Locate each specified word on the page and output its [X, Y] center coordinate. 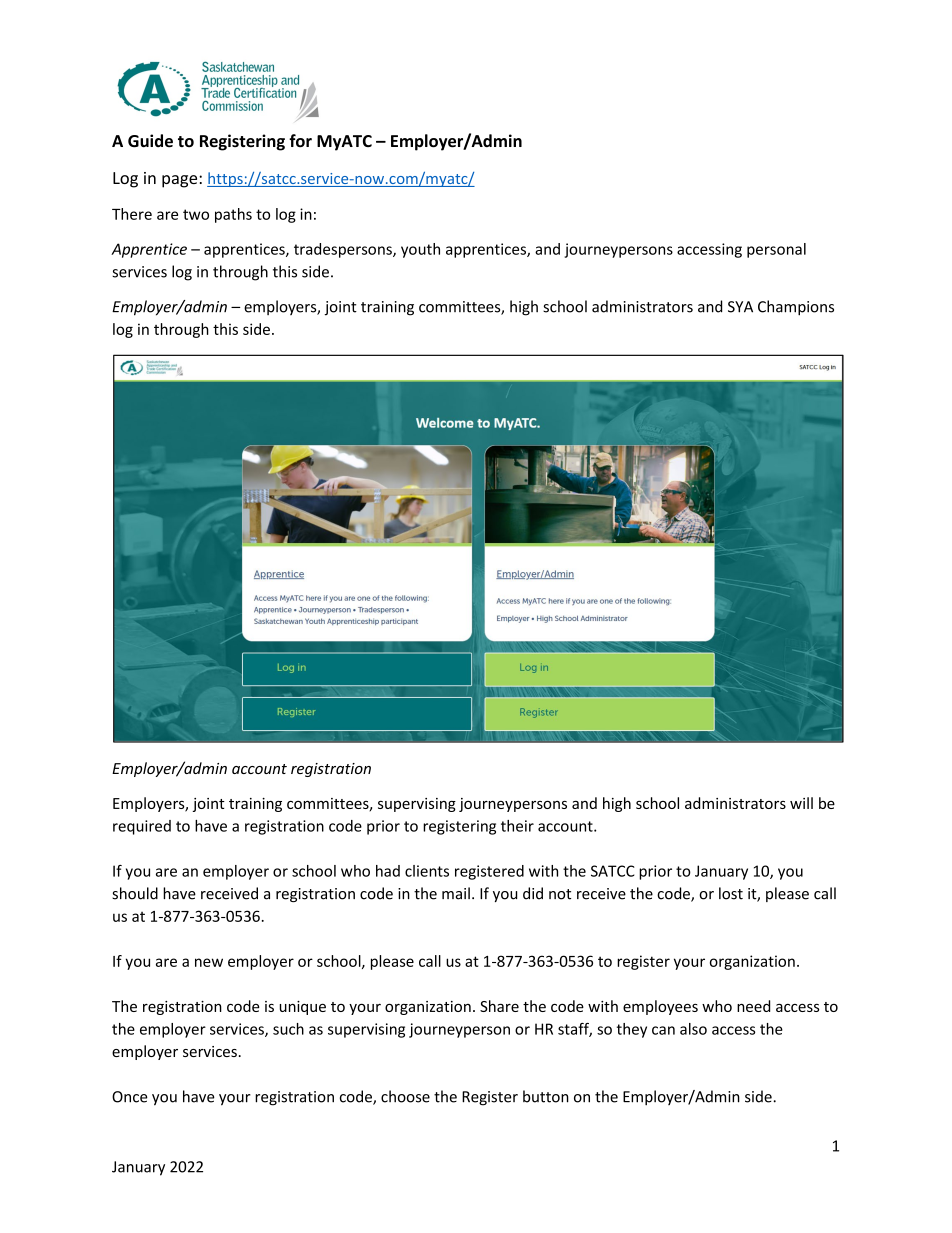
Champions [796, 308]
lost [731, 893]
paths [233, 215]
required [142, 827]
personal [776, 250]
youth [420, 250]
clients [427, 871]
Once [130, 1097]
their [517, 826]
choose [405, 1096]
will [801, 803]
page [181, 181]
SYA [740, 307]
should [135, 893]
